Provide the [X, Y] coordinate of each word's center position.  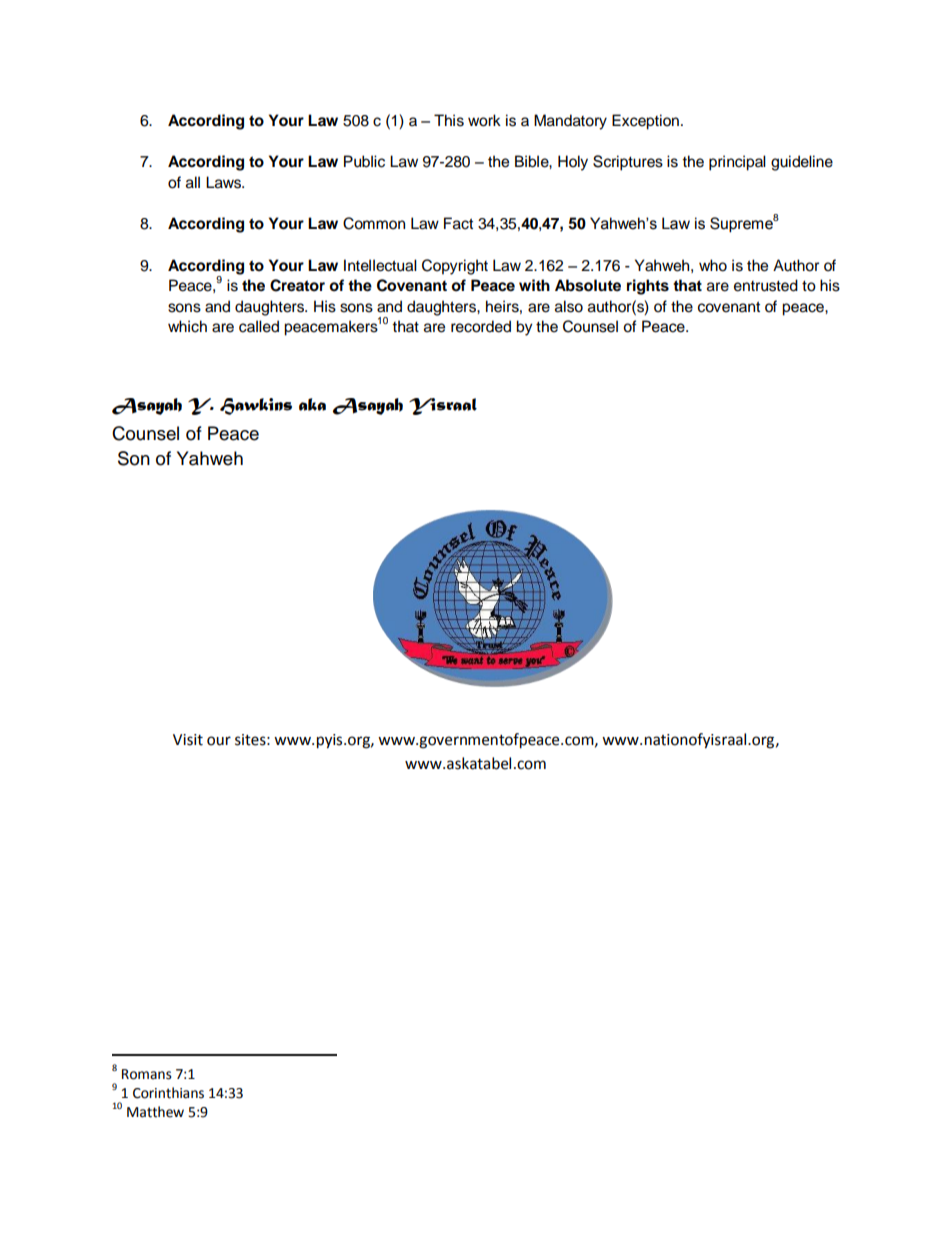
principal [737, 163]
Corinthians [168, 1093]
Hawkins [256, 406]
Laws [224, 182]
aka [312, 404]
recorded [481, 326]
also [569, 306]
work [484, 120]
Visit [188, 740]
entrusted [766, 285]
